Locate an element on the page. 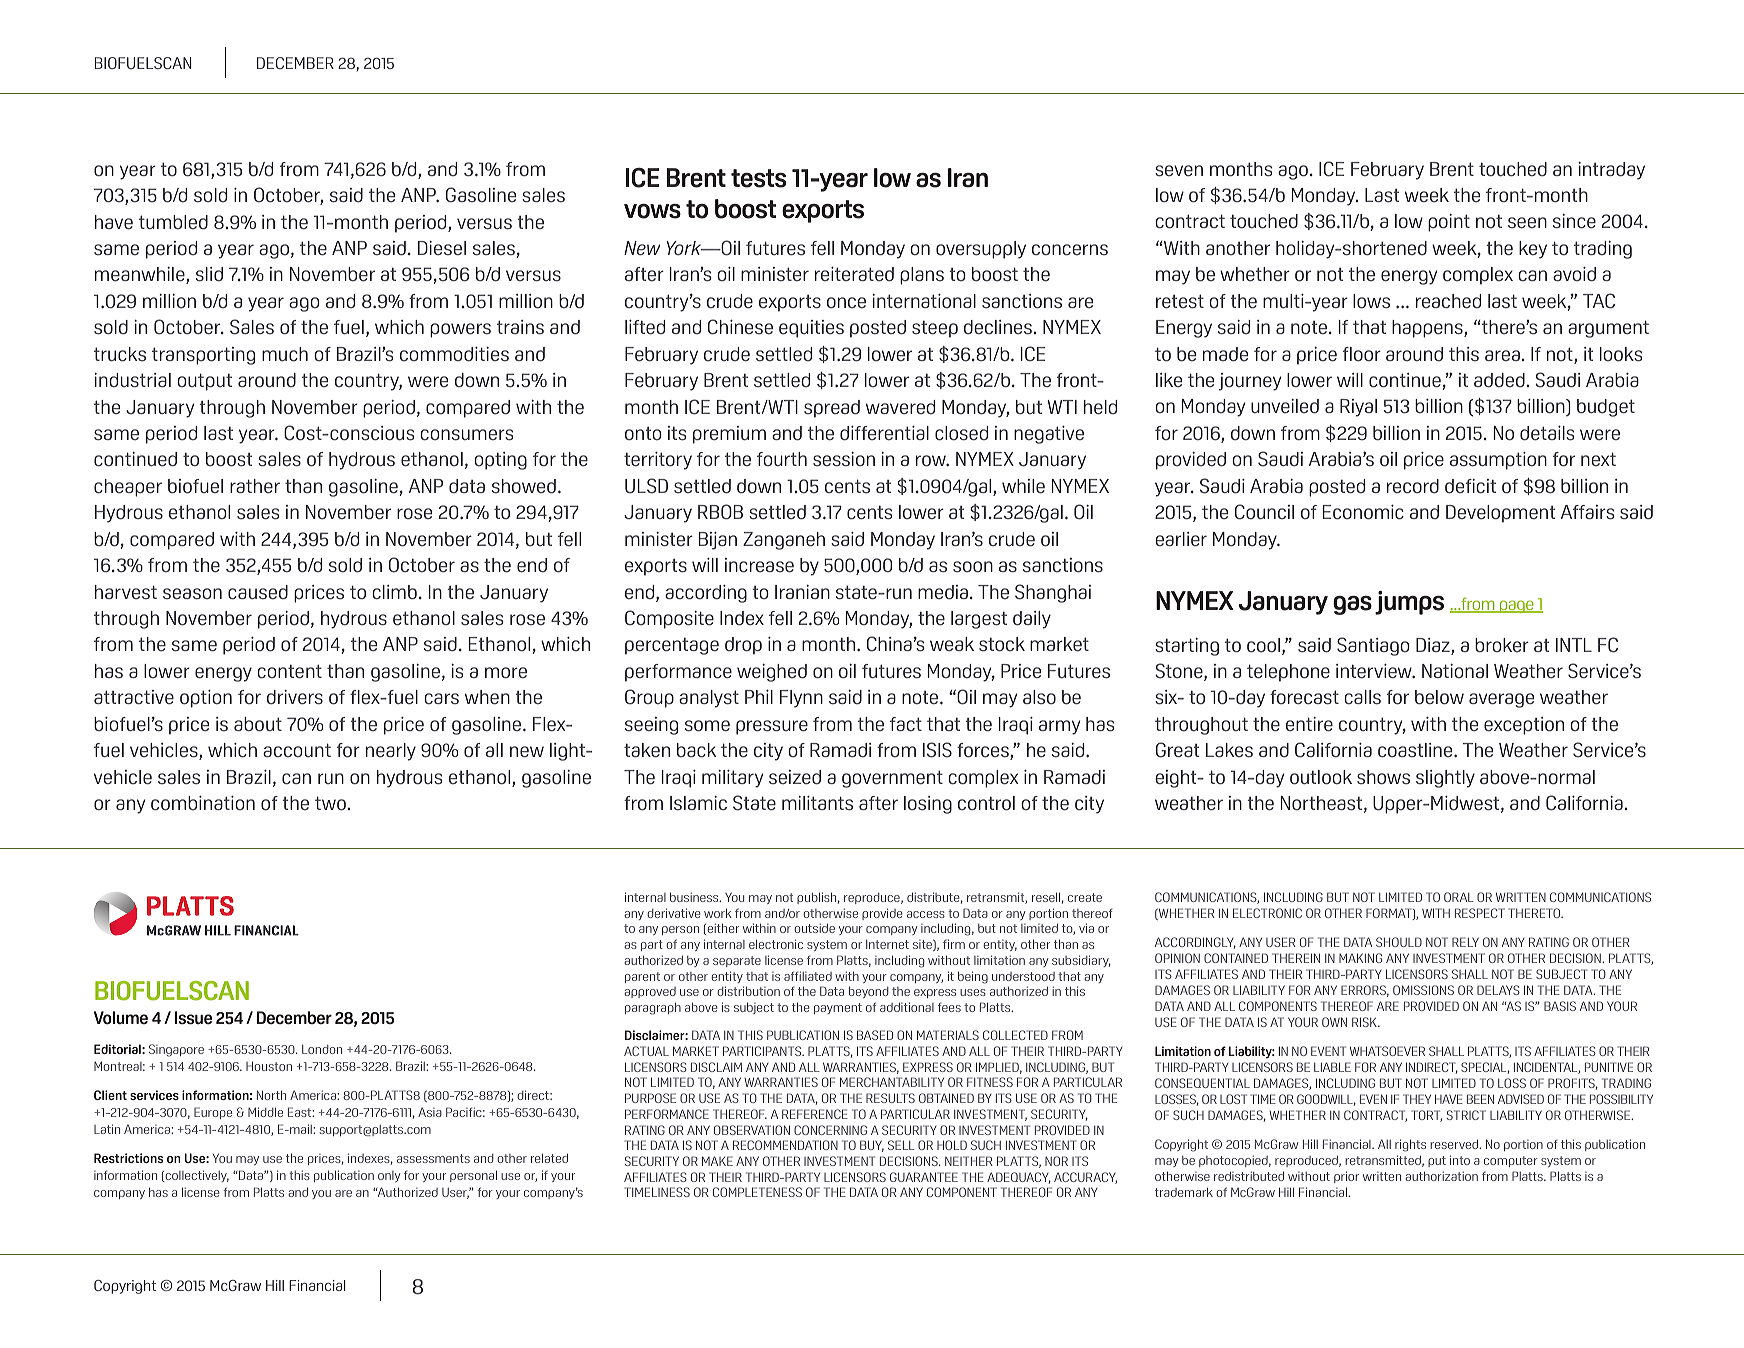 This image has height=1348, width=1744. Flynn is located at coordinates (801, 699).
